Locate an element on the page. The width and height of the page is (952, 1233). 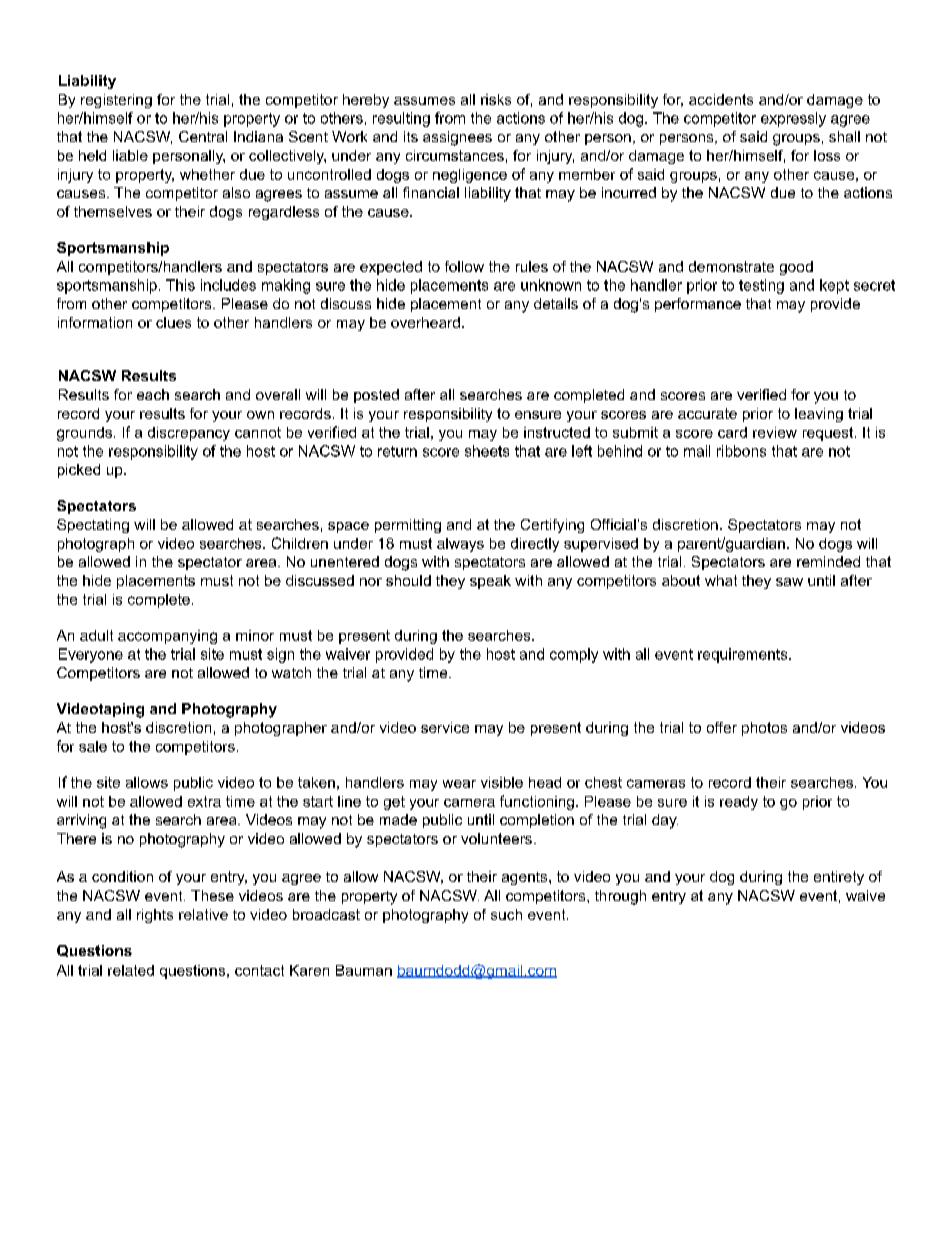
entirety is located at coordinates (839, 878).
